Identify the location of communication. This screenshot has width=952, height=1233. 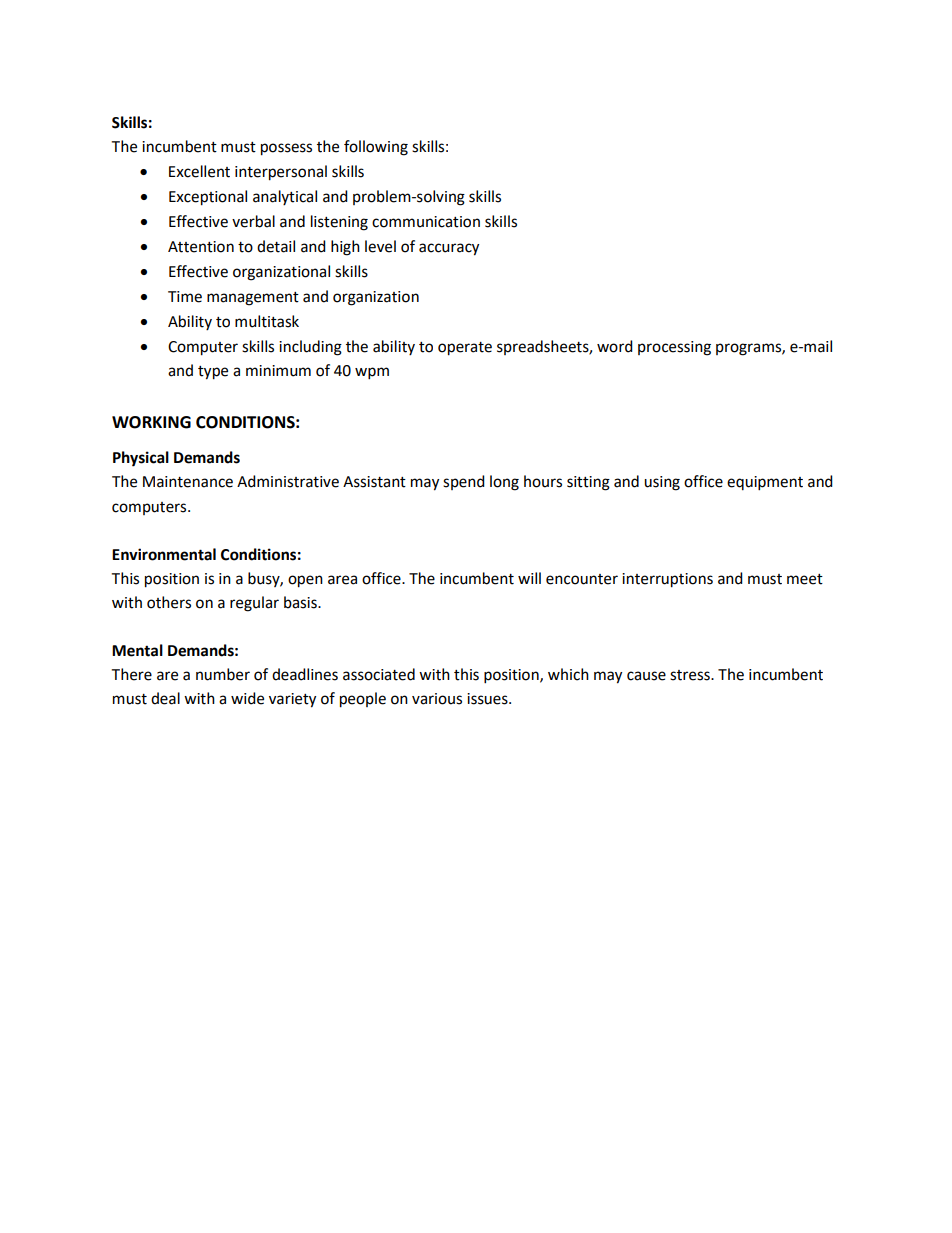
(426, 222).
